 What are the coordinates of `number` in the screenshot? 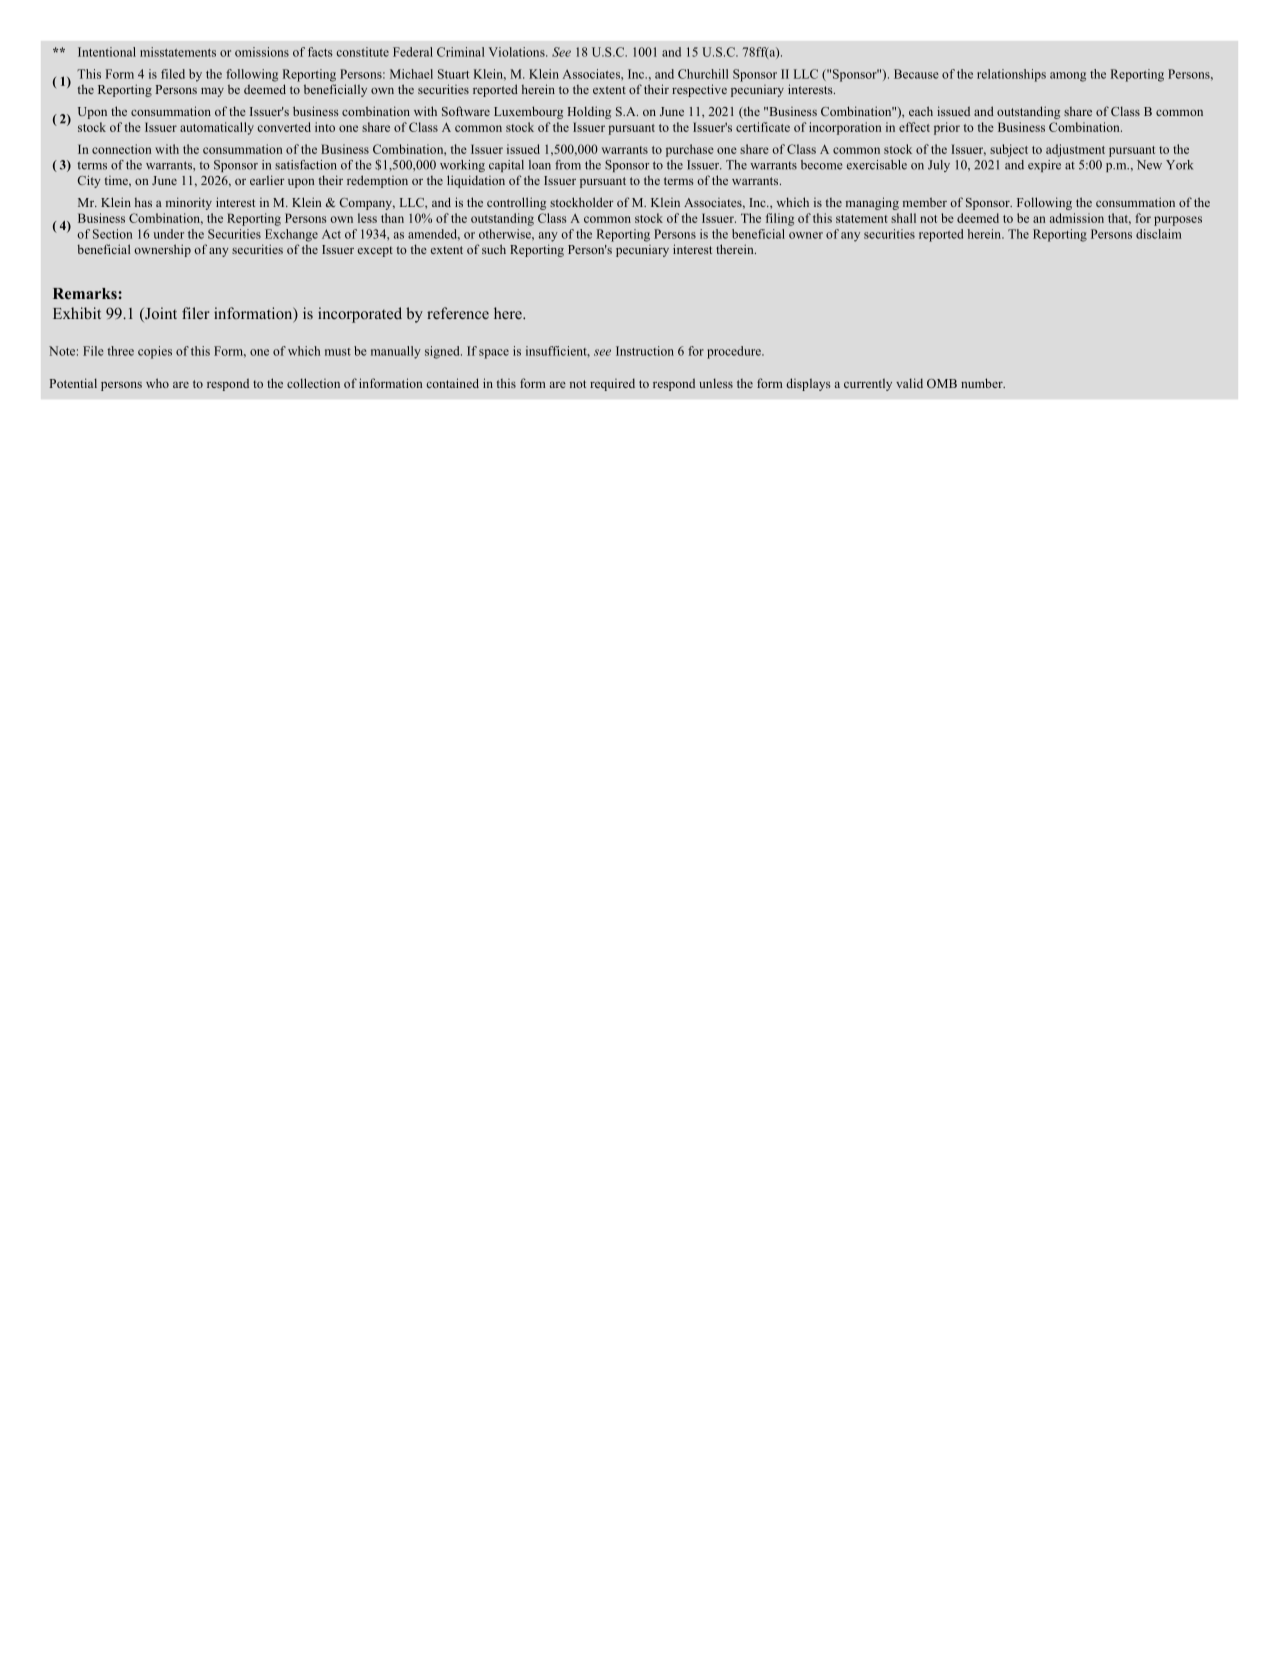 It's located at (983, 383).
